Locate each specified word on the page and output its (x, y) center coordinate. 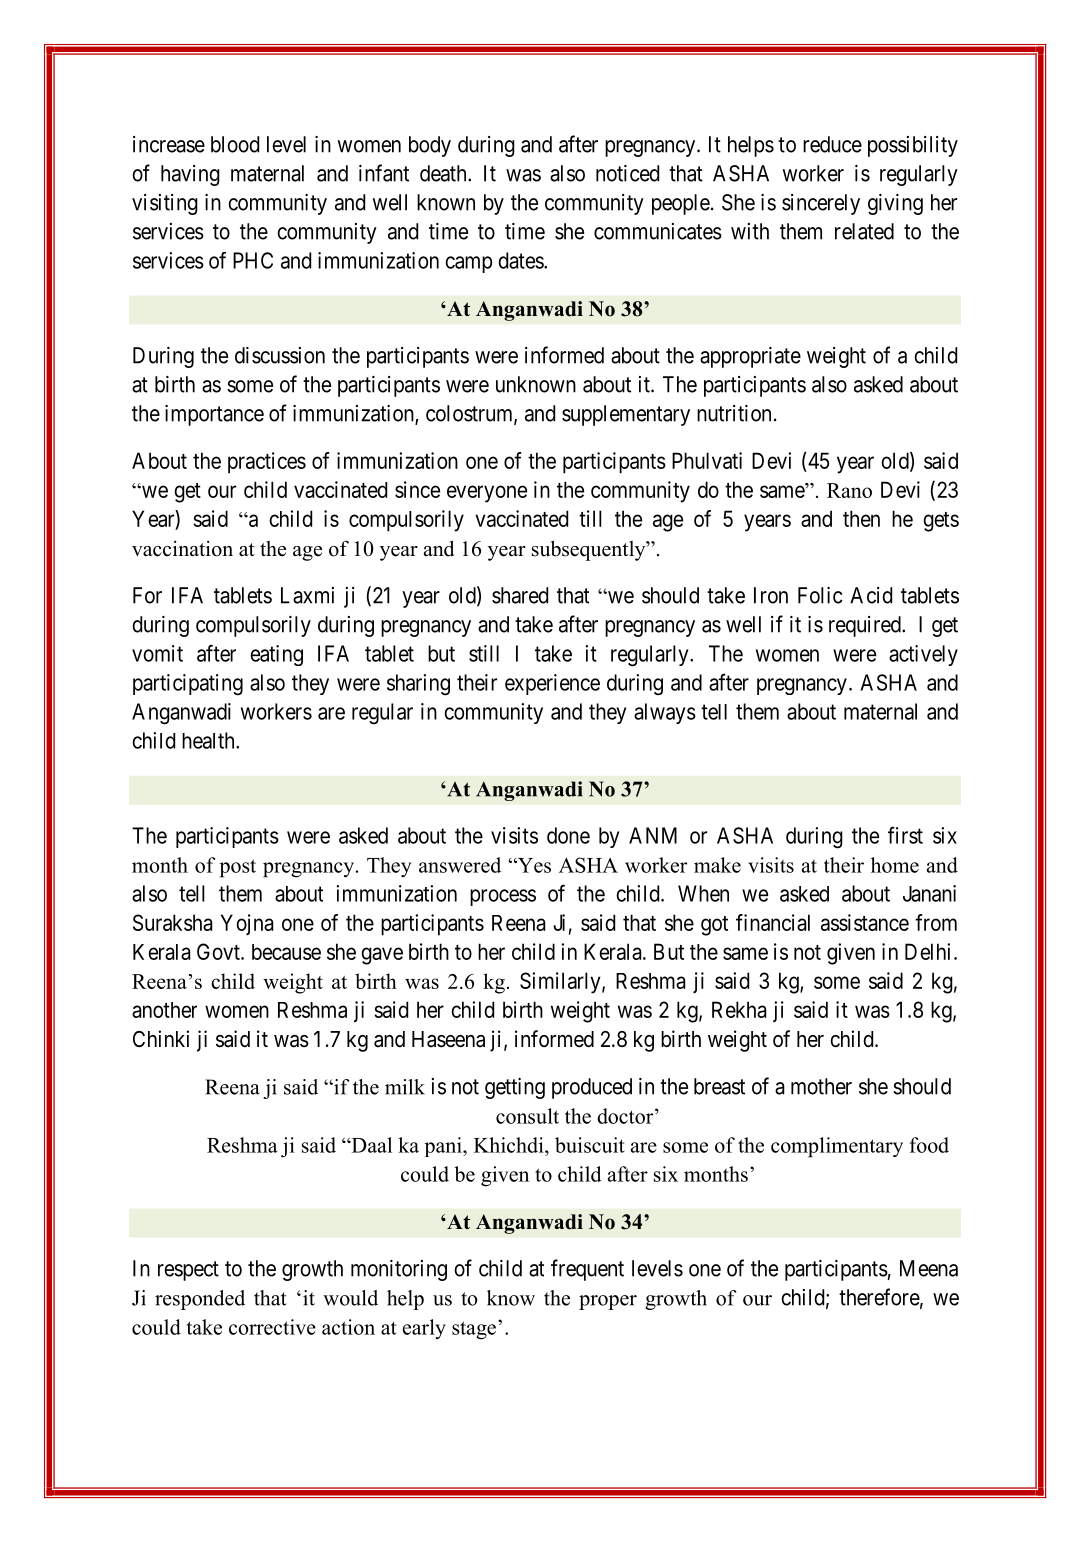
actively (923, 655)
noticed (627, 173)
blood (235, 144)
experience (552, 684)
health (209, 740)
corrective (272, 1327)
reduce (832, 144)
